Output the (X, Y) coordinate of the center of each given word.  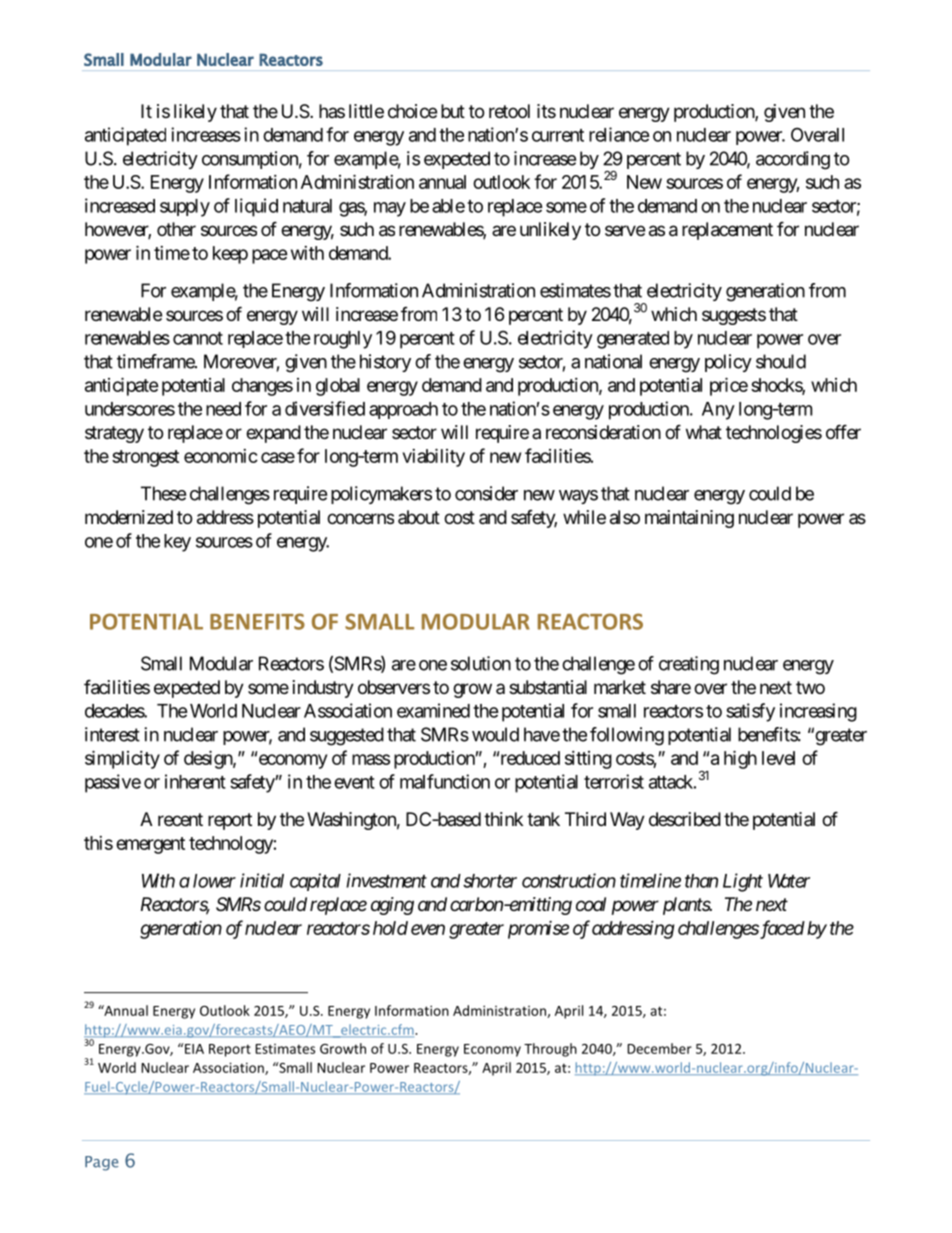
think (503, 819)
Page (101, 1163)
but (453, 111)
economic (221, 456)
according (793, 160)
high (740, 759)
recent (180, 819)
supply (185, 208)
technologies (774, 434)
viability (434, 457)
